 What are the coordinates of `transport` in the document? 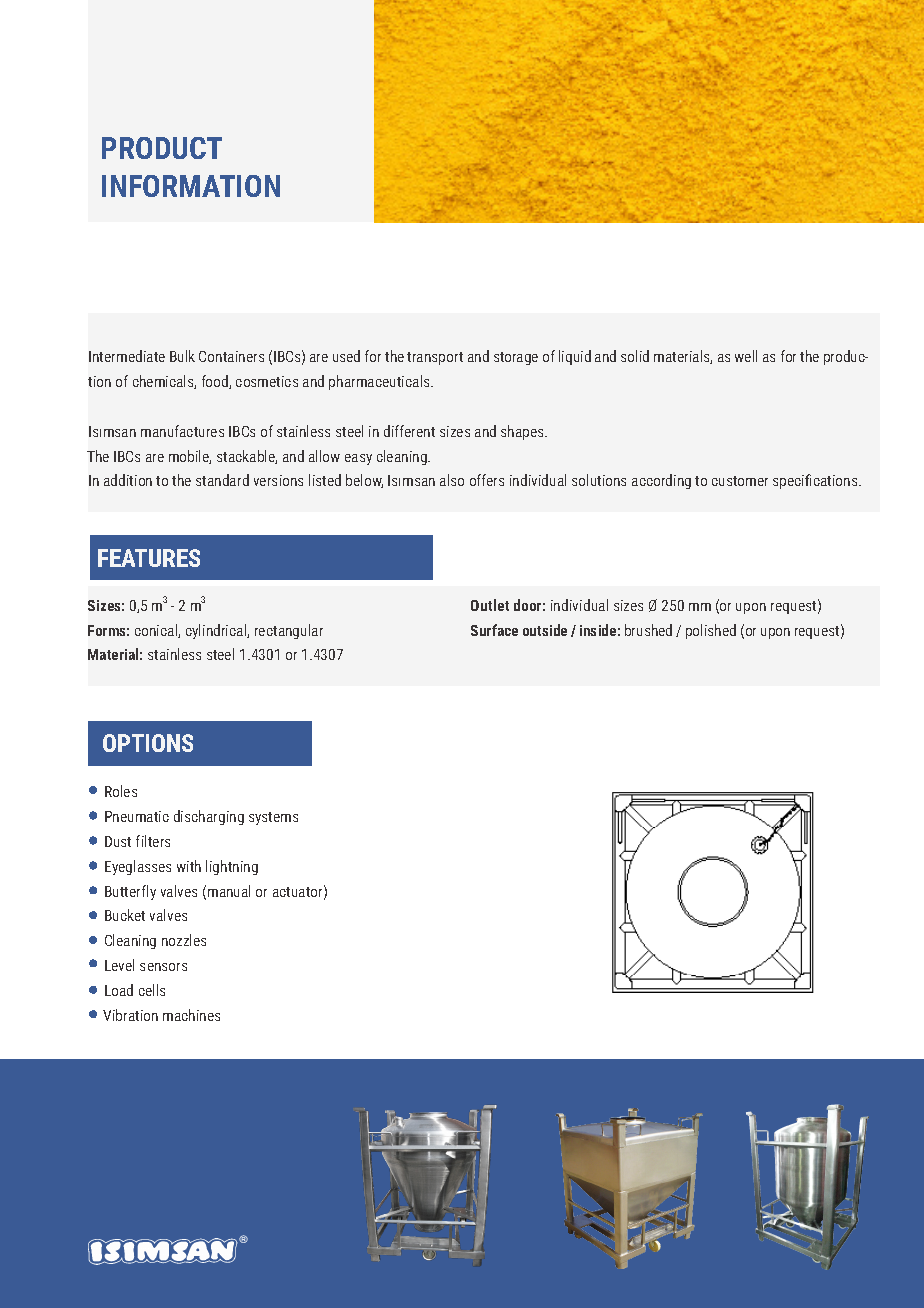 It's located at (435, 358).
